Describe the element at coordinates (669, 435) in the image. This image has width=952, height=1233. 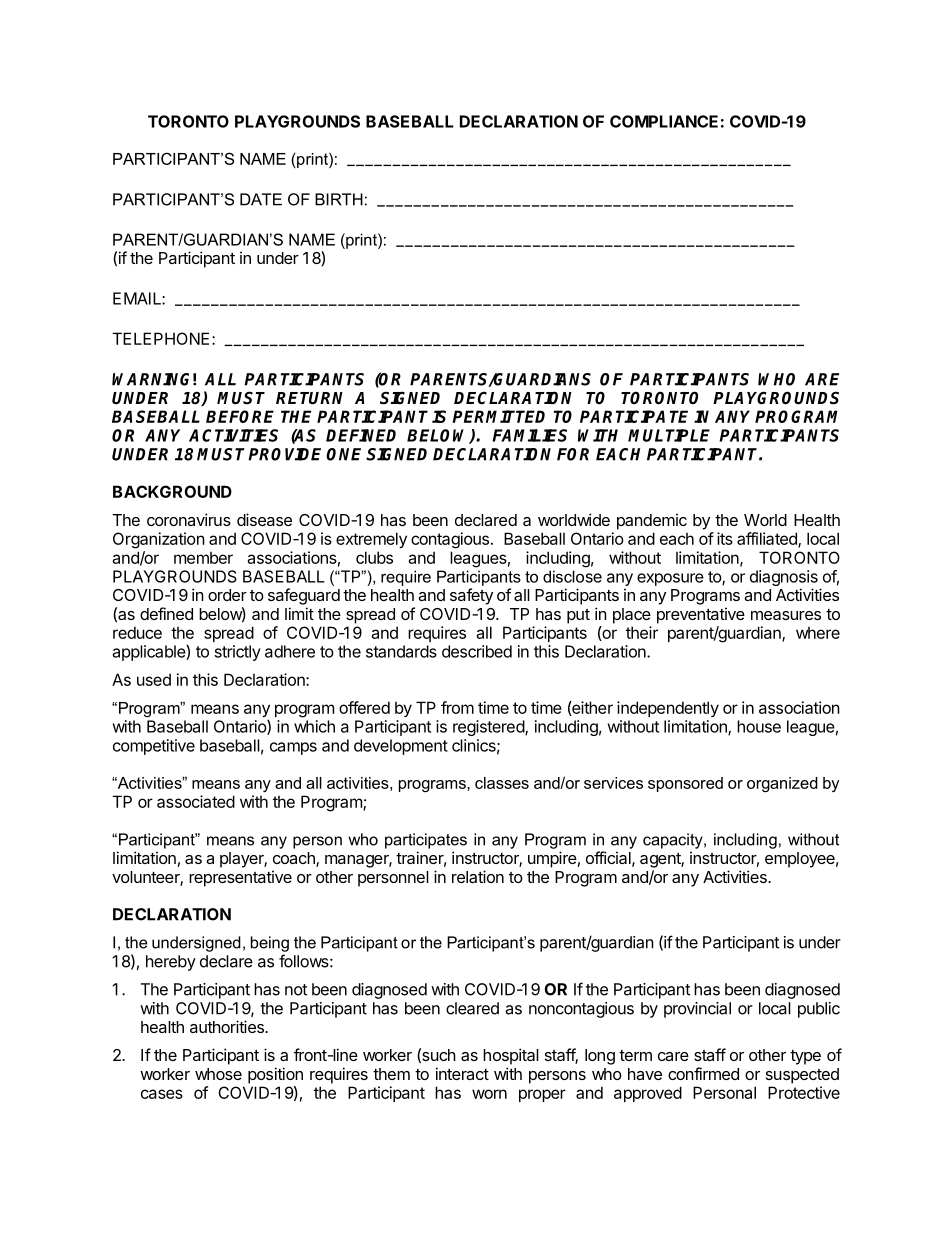
I see `MULTIPLE` at that location.
